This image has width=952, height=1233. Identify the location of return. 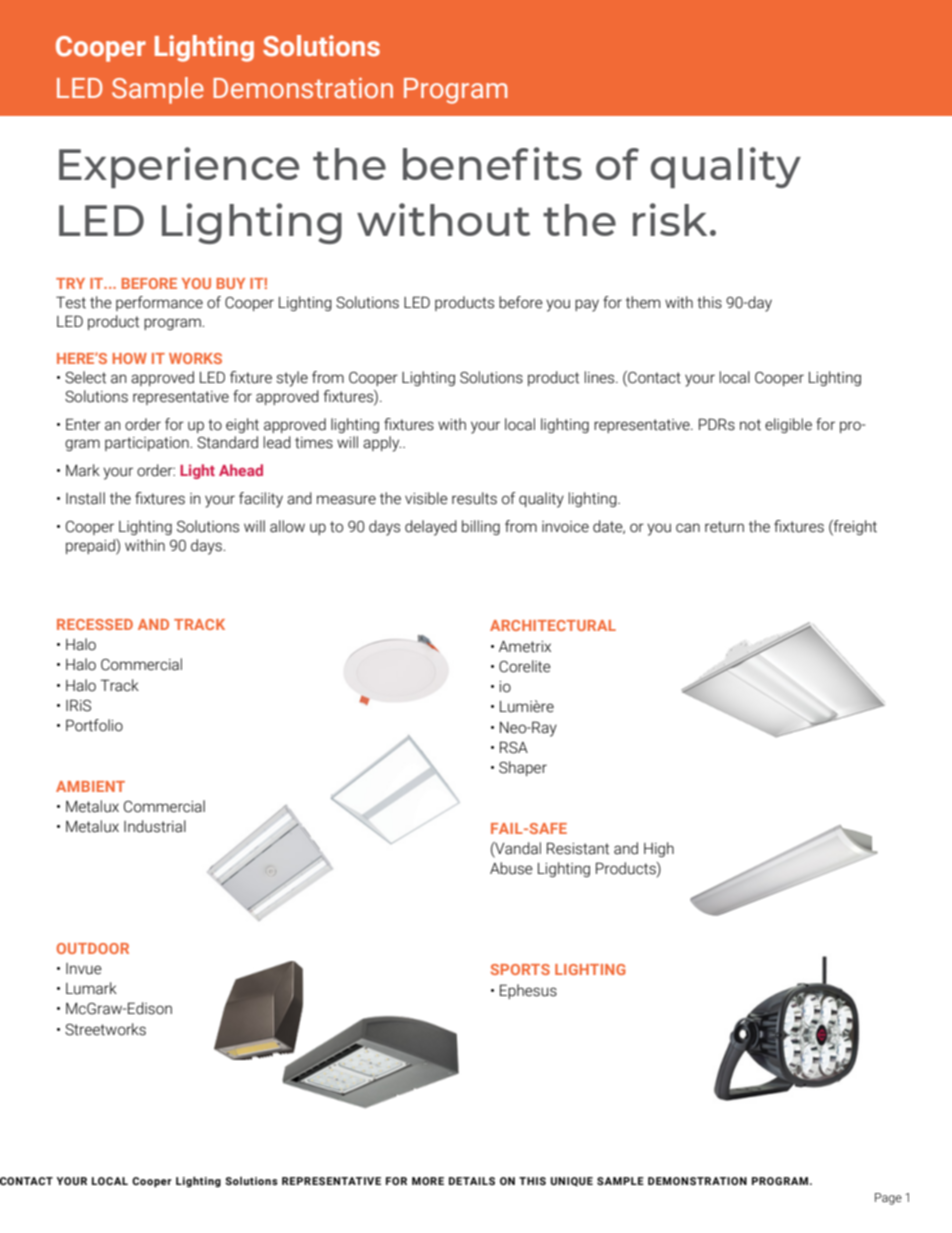
(724, 527).
